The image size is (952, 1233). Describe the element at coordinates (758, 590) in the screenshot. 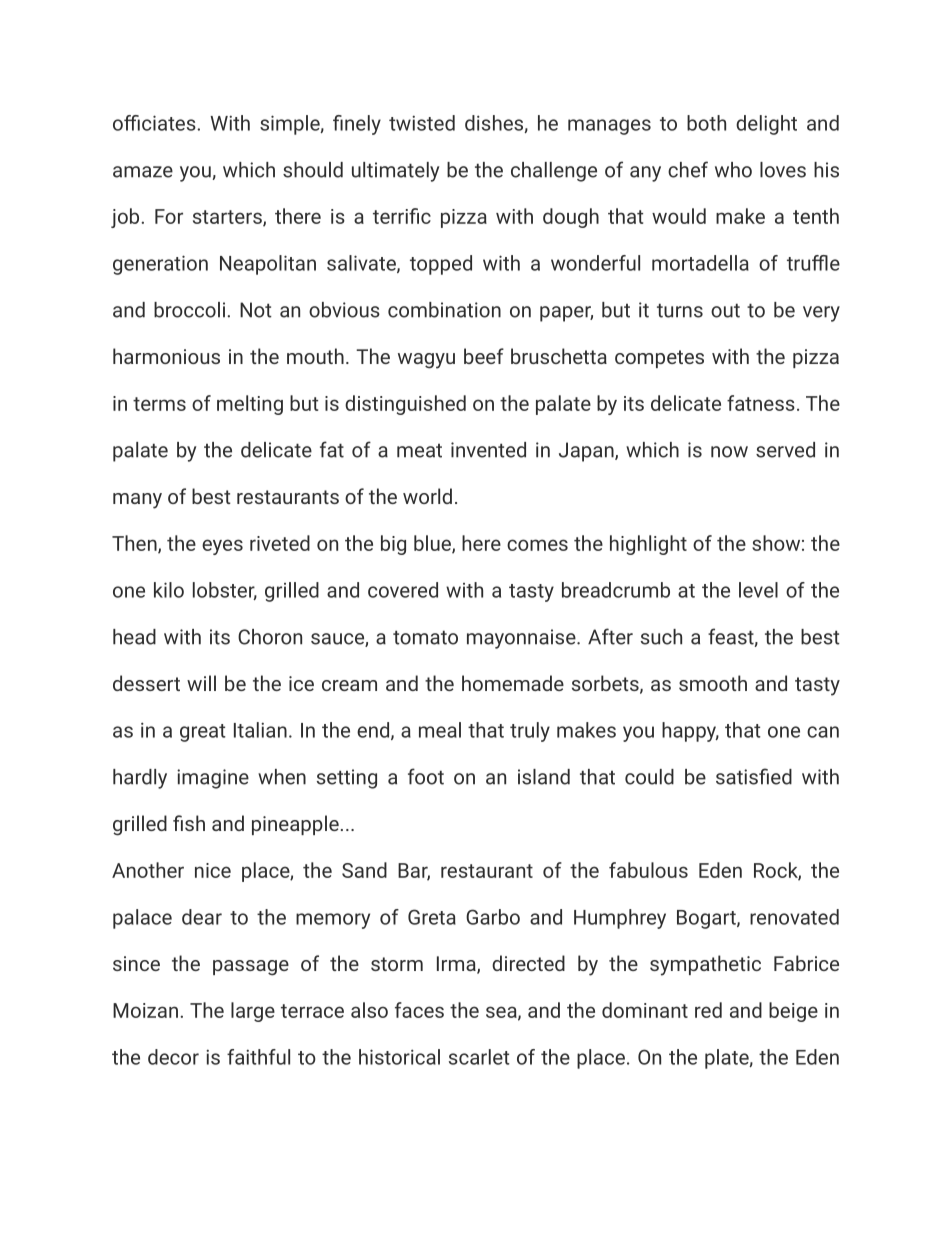

I see `level` at that location.
